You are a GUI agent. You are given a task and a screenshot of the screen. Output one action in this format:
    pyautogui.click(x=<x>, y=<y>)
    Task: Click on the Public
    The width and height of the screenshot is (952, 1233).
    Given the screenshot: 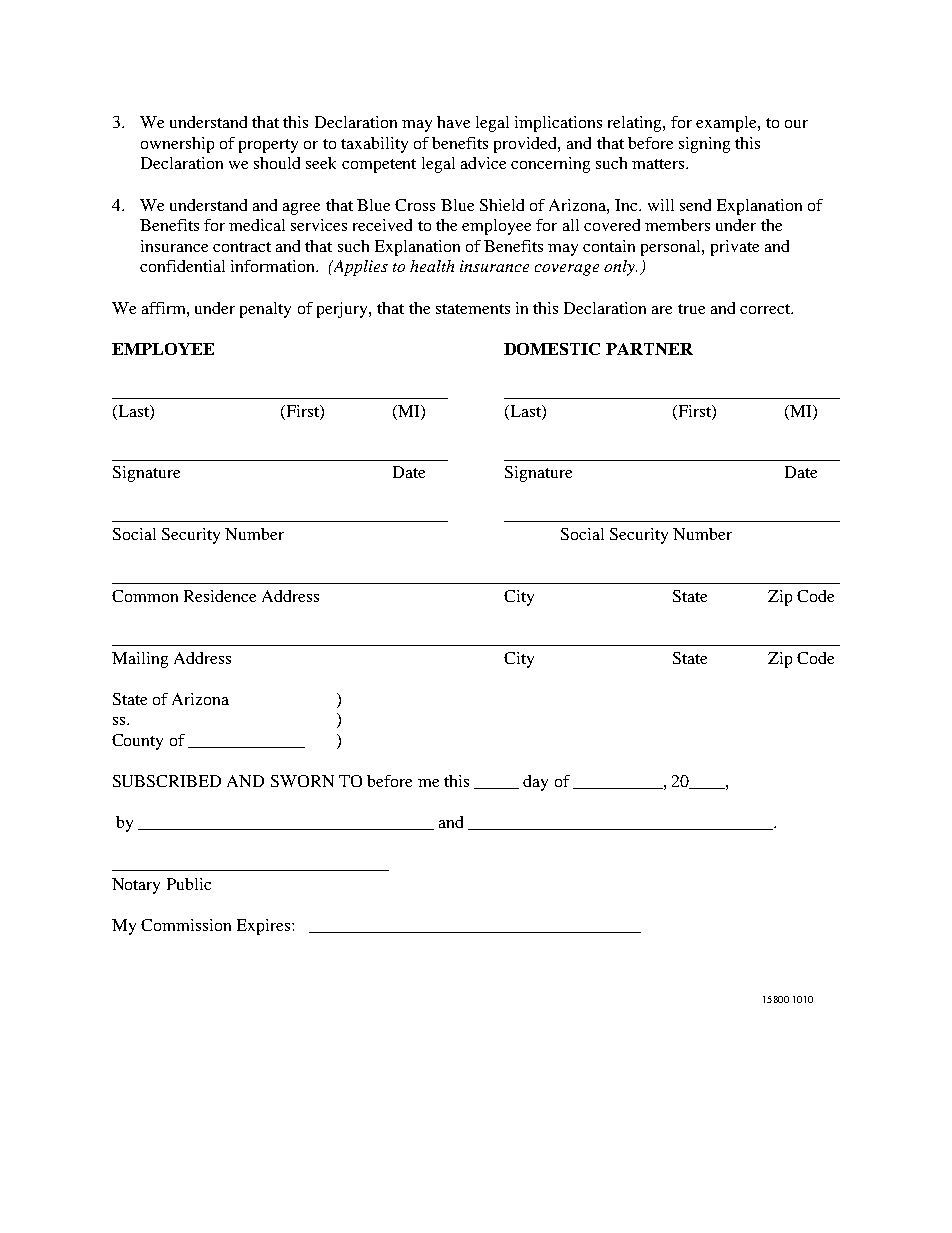 What is the action you would take?
    pyautogui.click(x=189, y=884)
